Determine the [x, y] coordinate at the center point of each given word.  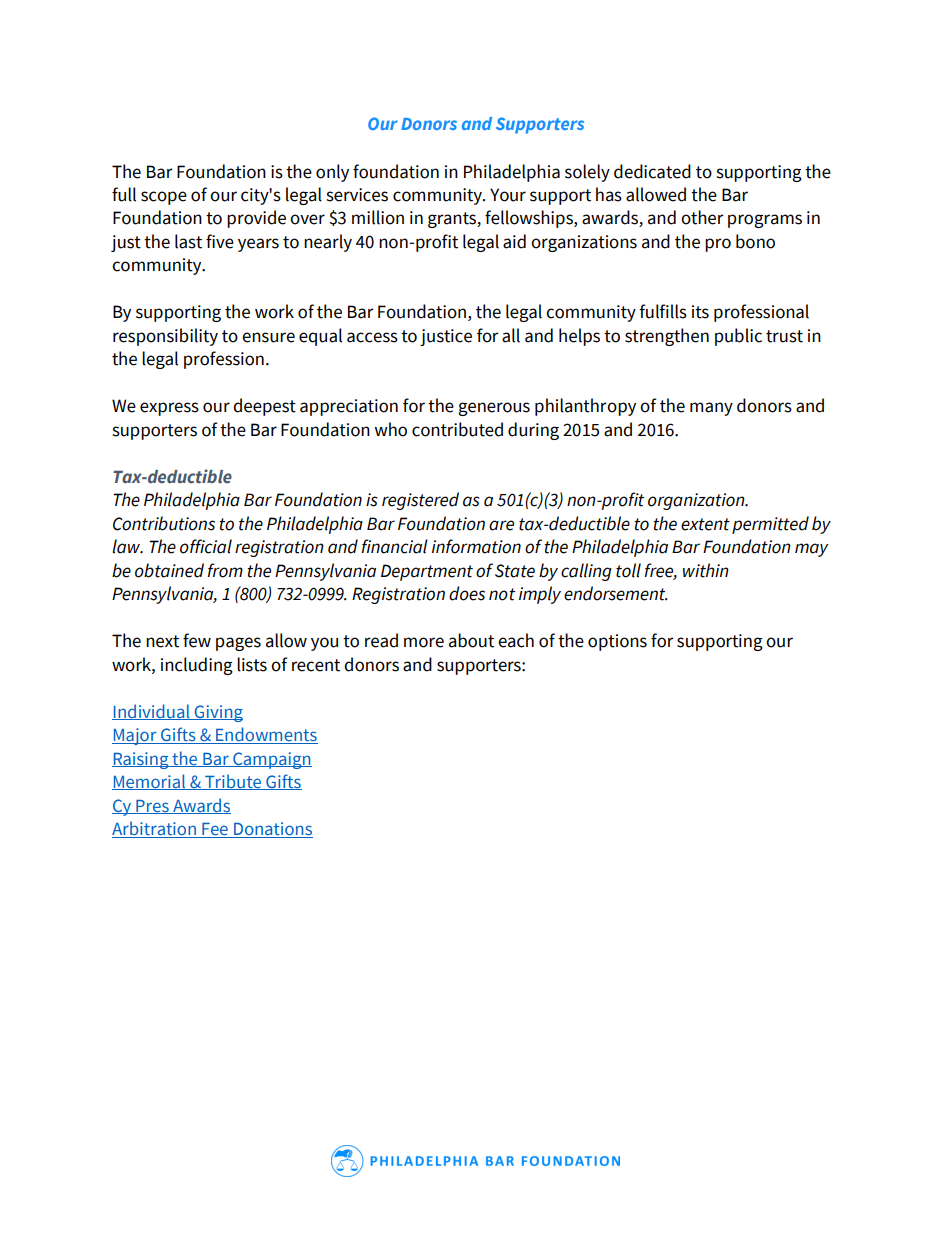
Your [508, 195]
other [702, 217]
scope [164, 198]
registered [420, 501]
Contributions [164, 523]
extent [705, 524]
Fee [215, 830]
